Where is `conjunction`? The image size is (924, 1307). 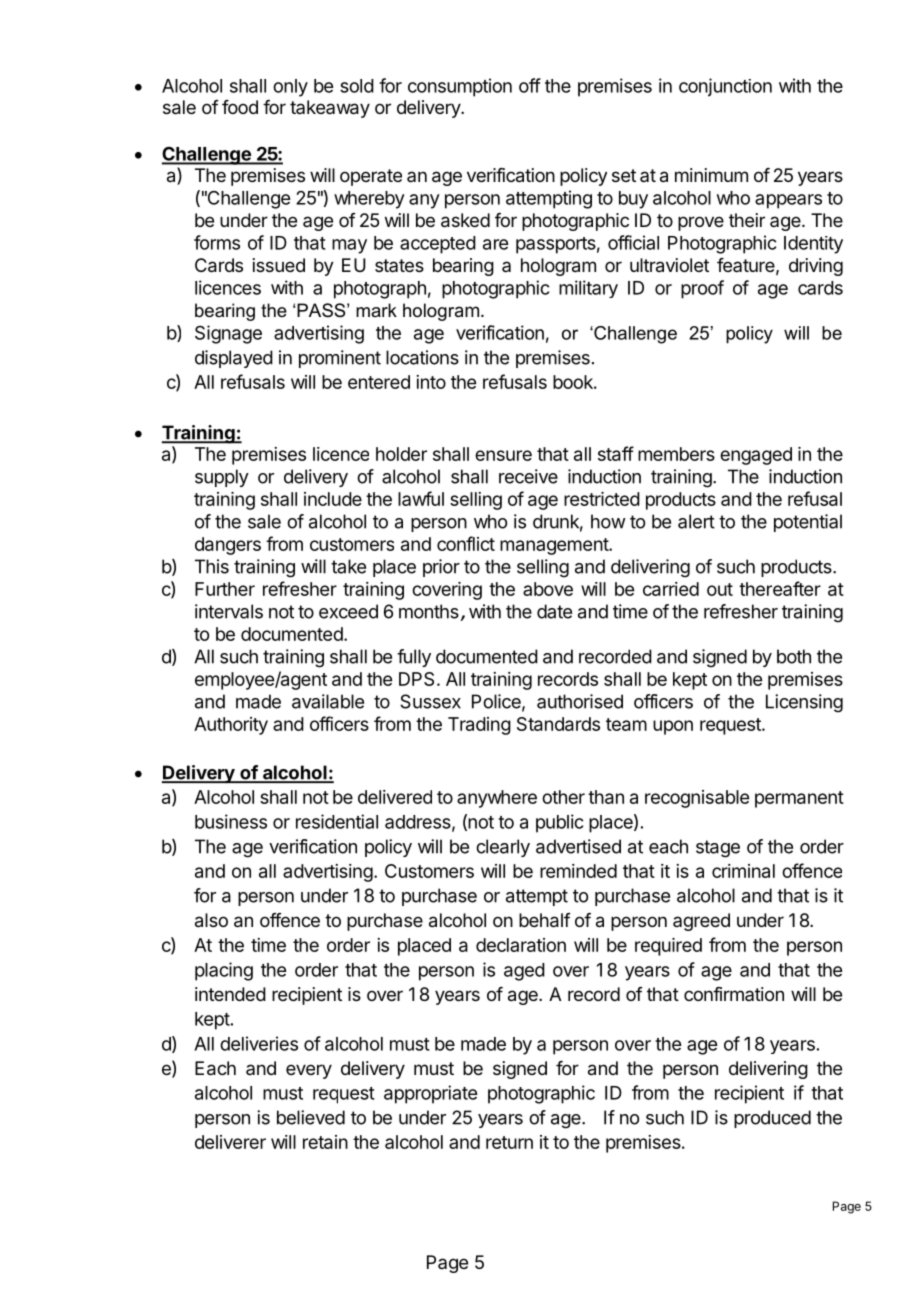 conjunction is located at coordinates (725, 87).
